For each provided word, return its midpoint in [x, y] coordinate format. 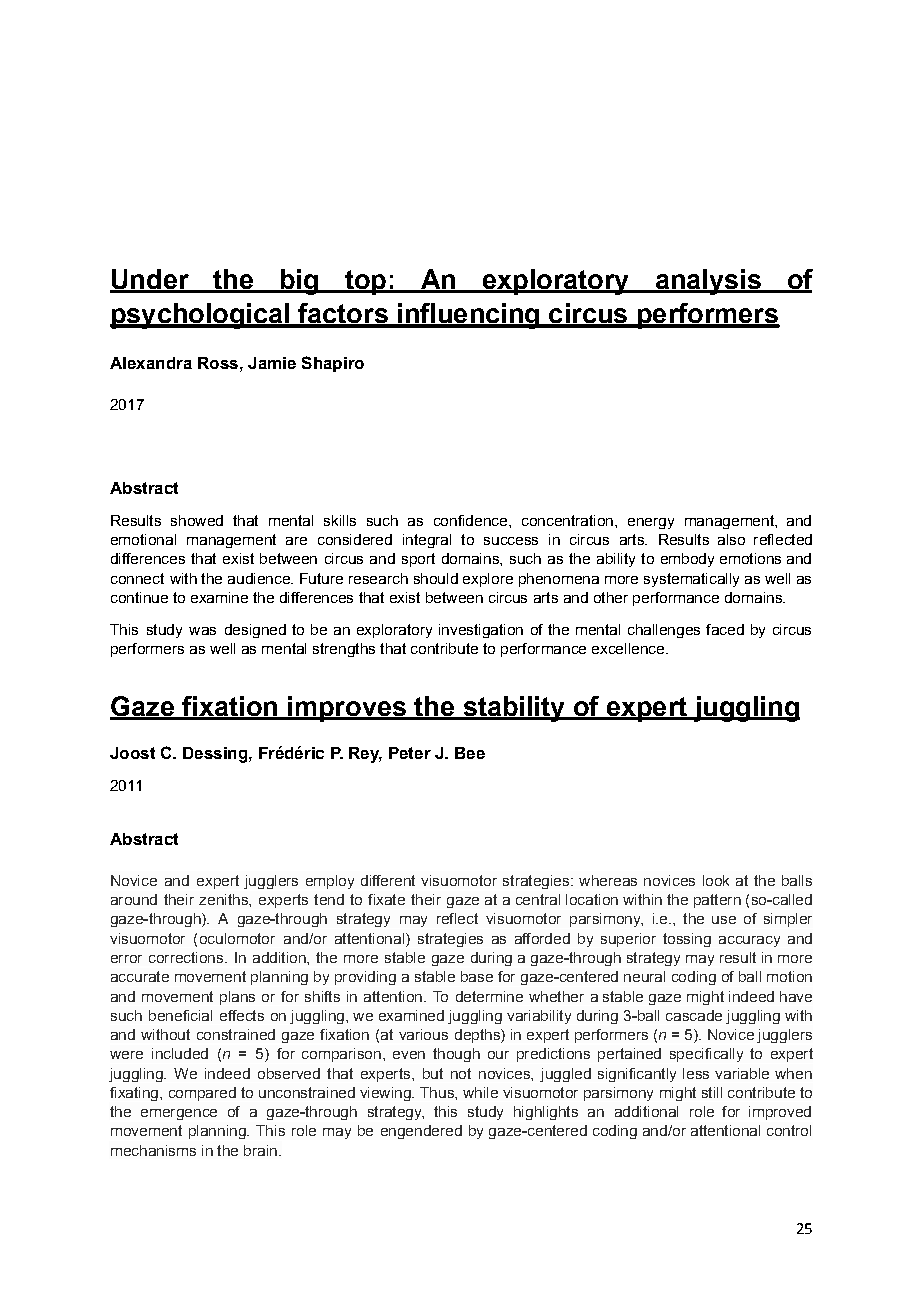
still [712, 1092]
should [436, 578]
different [388, 880]
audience [260, 578]
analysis [708, 282]
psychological [200, 316]
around [134, 899]
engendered [421, 1132]
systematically [691, 580]
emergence [179, 1114]
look [716, 880]
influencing [469, 316]
